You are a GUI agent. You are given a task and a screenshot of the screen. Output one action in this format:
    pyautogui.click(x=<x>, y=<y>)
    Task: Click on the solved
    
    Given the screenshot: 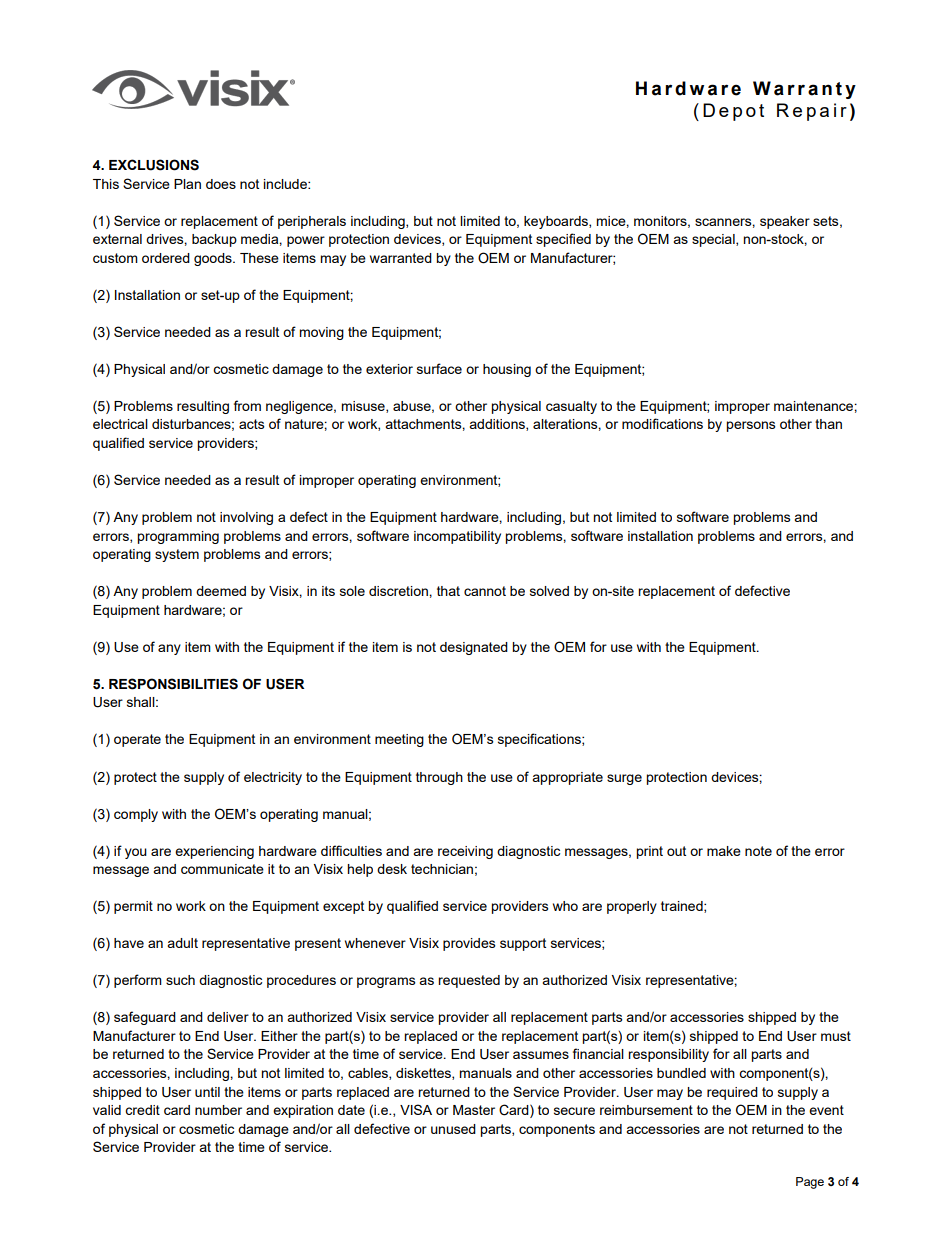 What is the action you would take?
    pyautogui.click(x=549, y=591)
